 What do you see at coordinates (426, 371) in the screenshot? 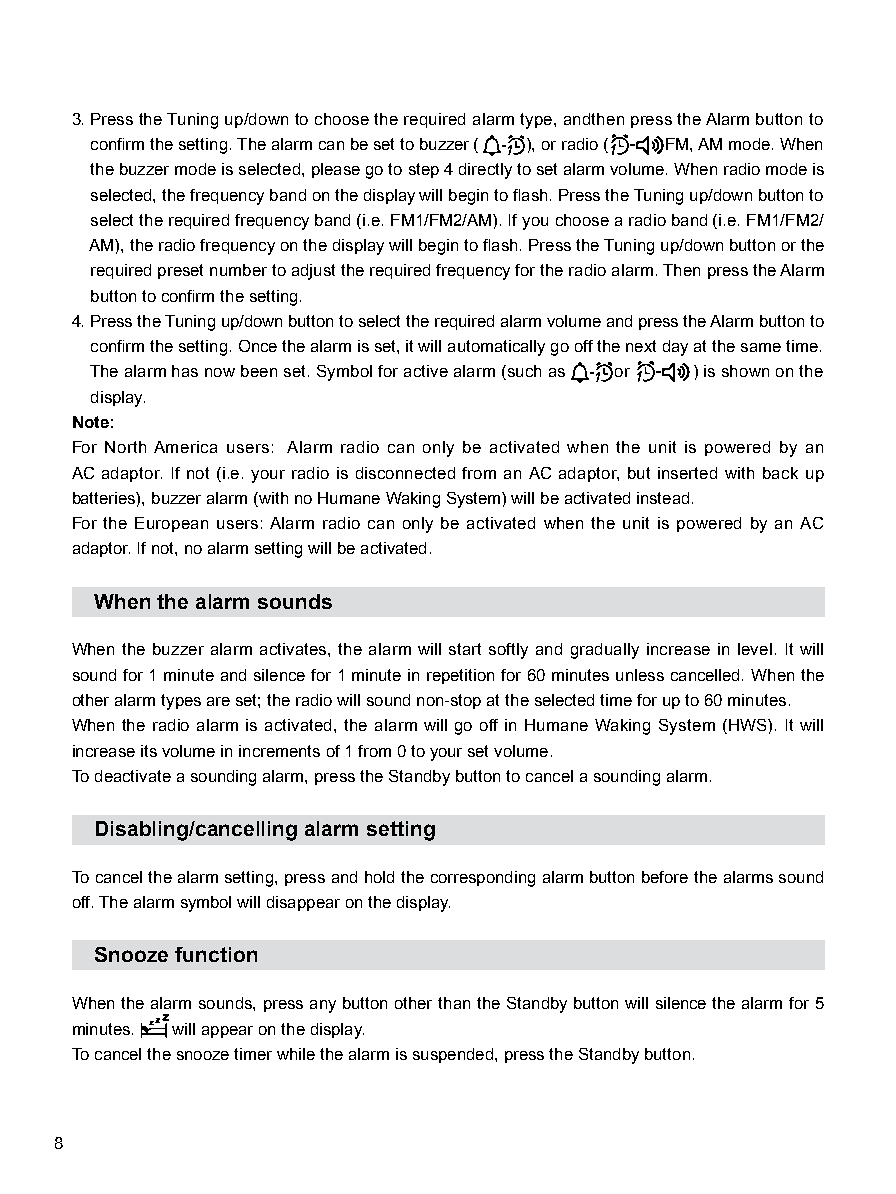
I see `active` at bounding box center [426, 371].
